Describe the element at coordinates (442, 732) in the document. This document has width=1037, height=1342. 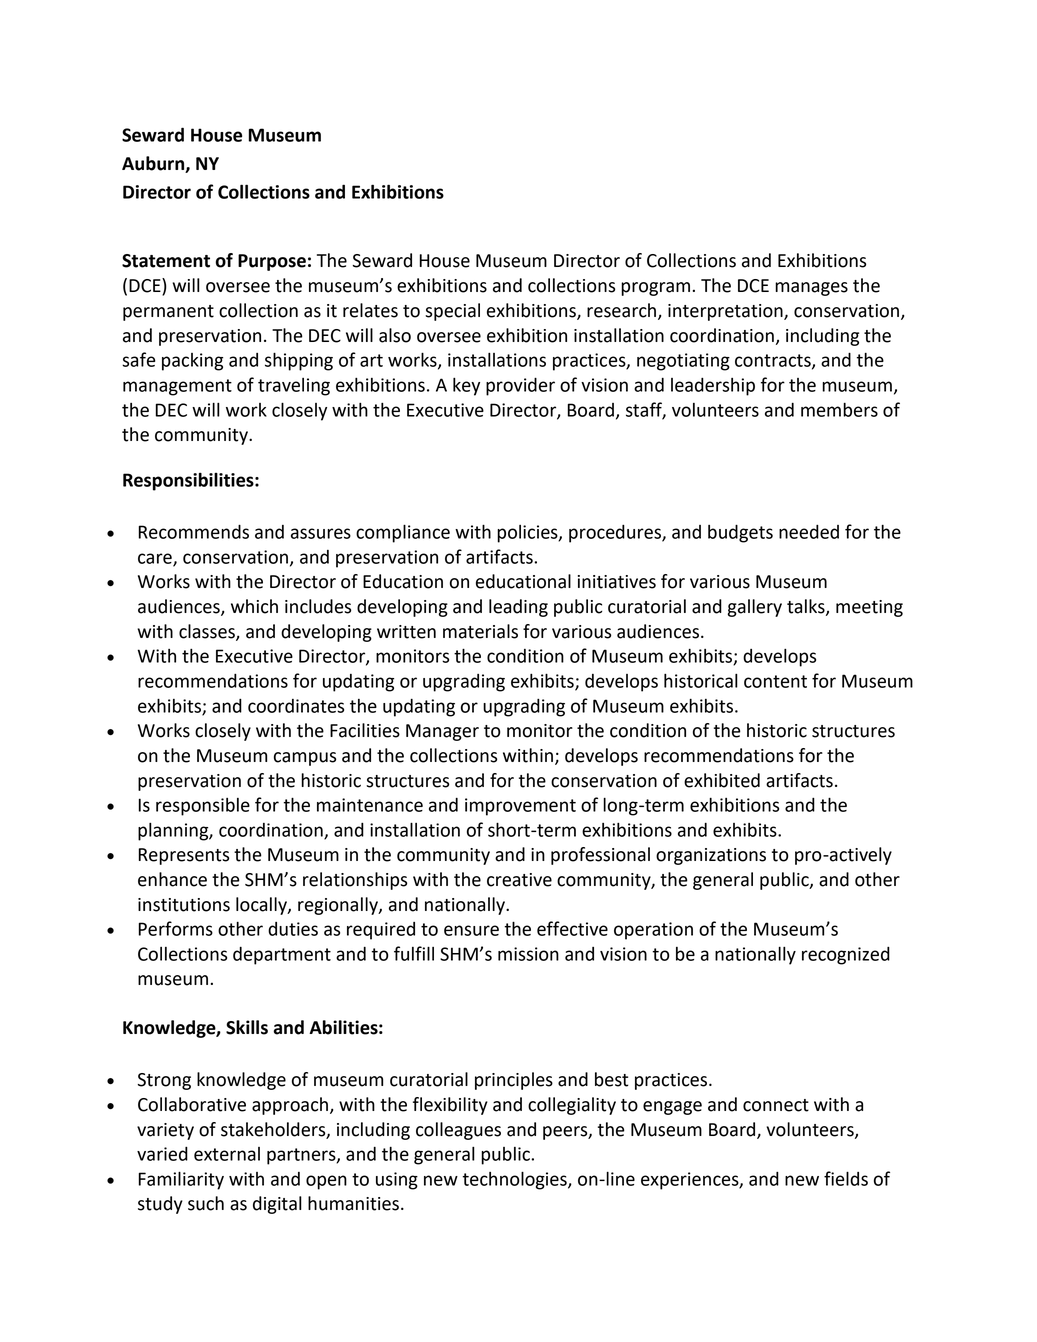
I see `Manager` at that location.
